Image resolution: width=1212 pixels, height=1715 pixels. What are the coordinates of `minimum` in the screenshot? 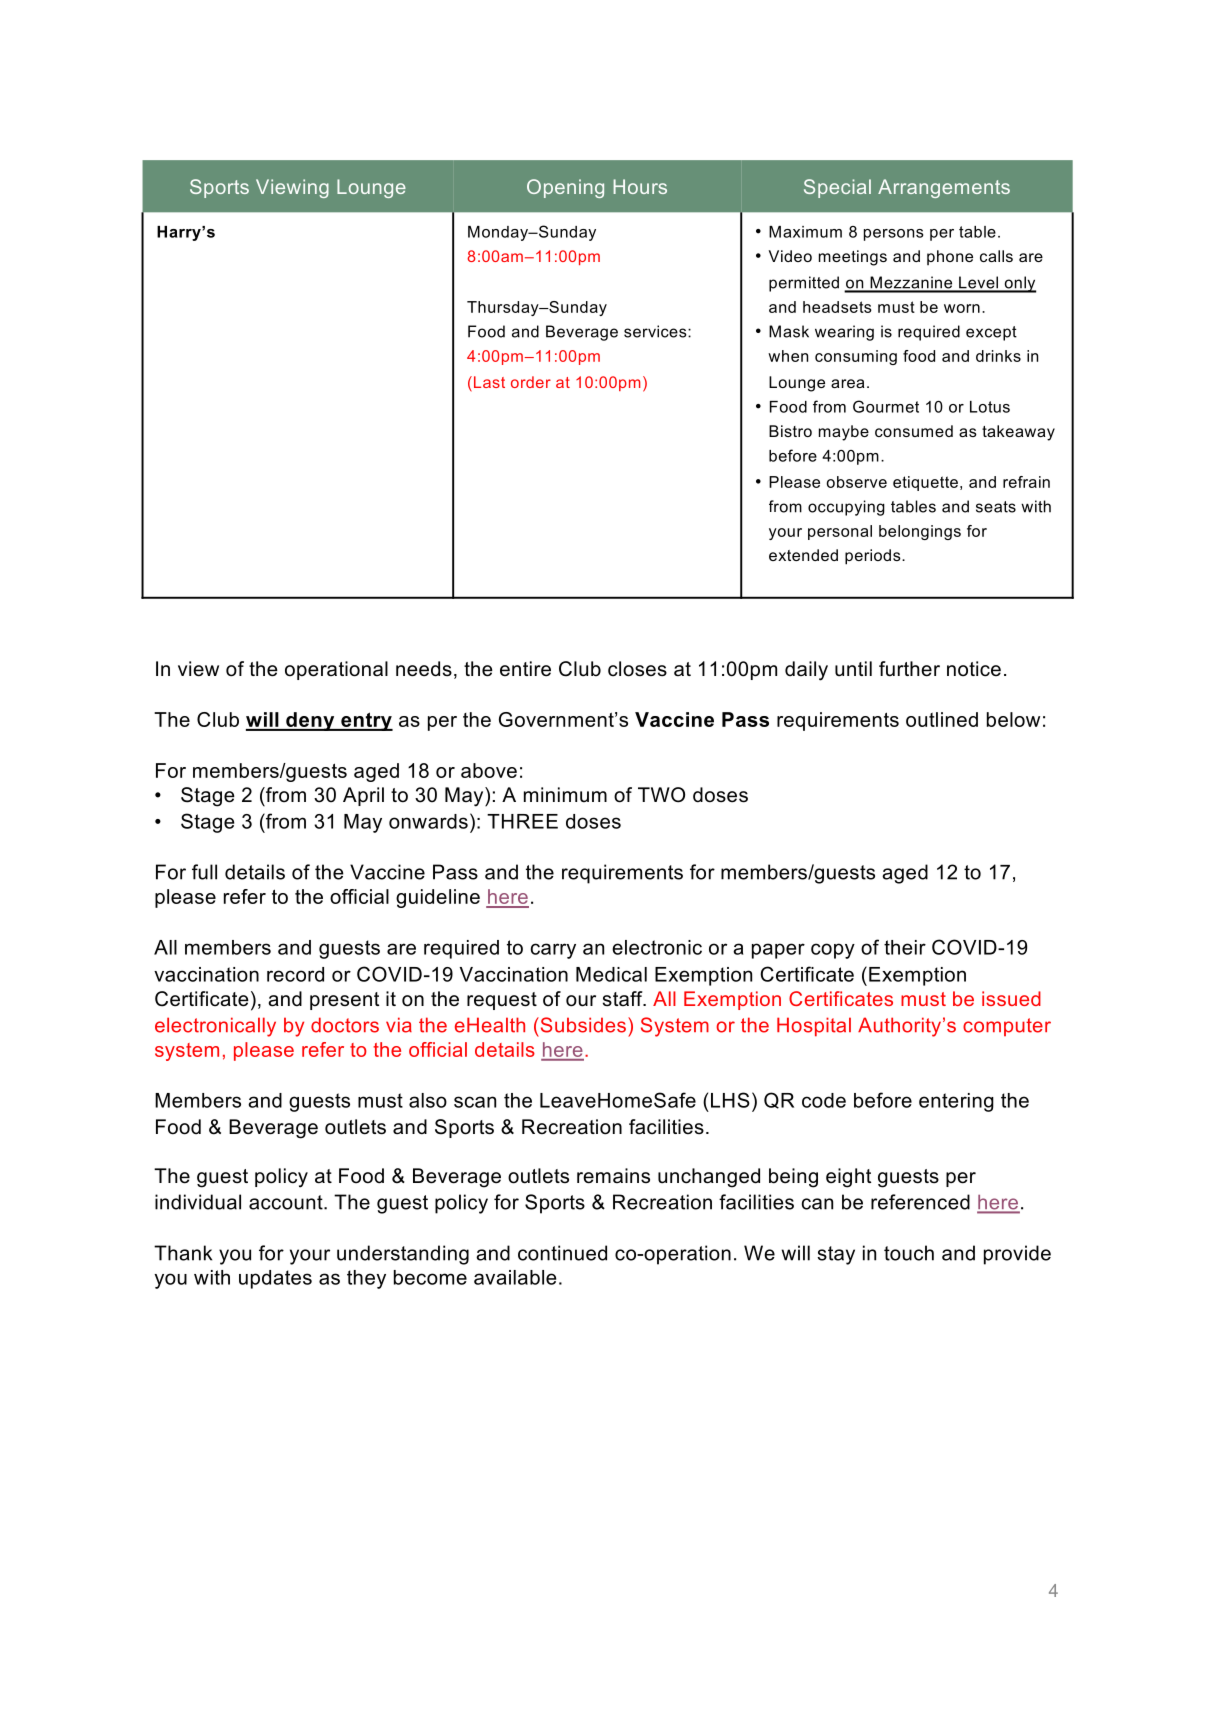 It's located at (565, 795).
